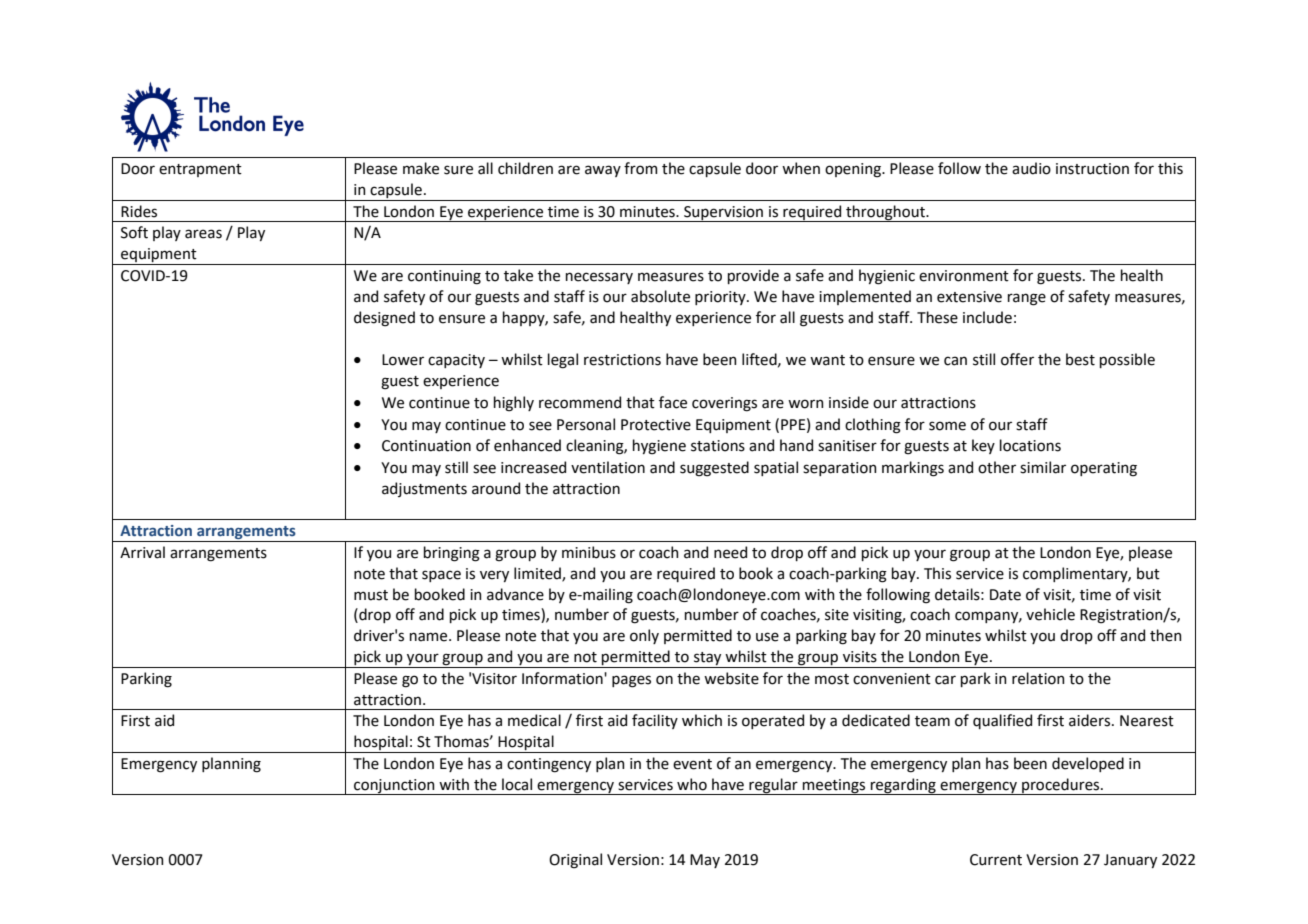 The height and width of the page is (924, 1308). Describe the element at coordinates (1043, 467) in the page. I see `similar` at that location.
